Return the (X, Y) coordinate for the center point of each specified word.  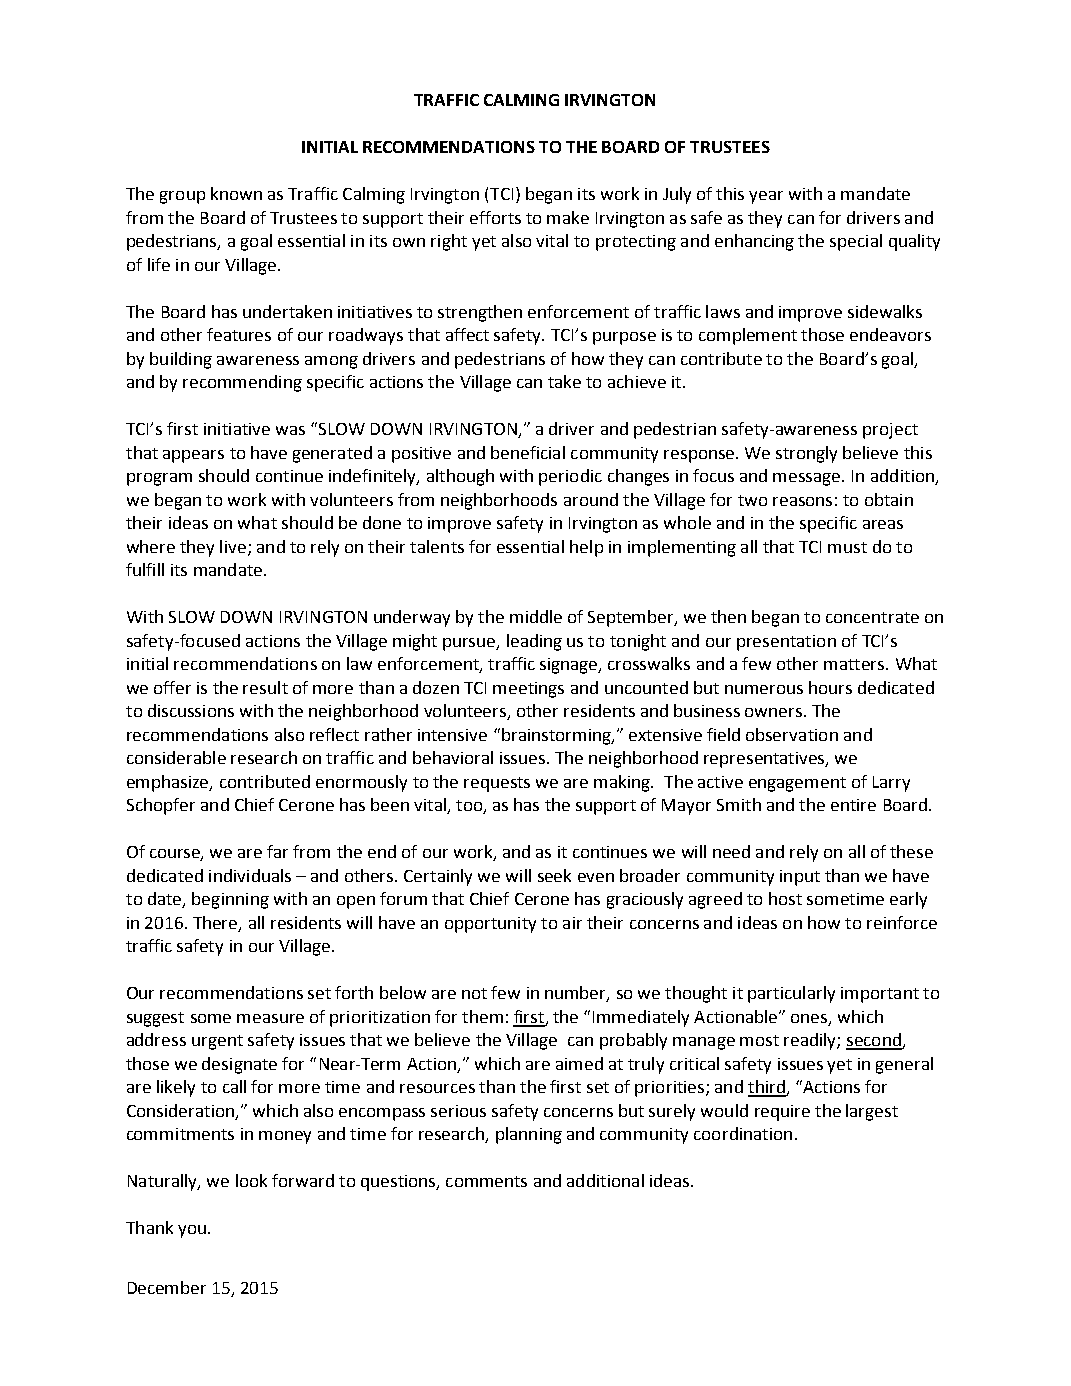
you (192, 1231)
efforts (495, 217)
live (233, 546)
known (236, 193)
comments (486, 1181)
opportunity (490, 925)
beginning (230, 900)
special (856, 242)
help (586, 548)
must (847, 547)
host (785, 898)
